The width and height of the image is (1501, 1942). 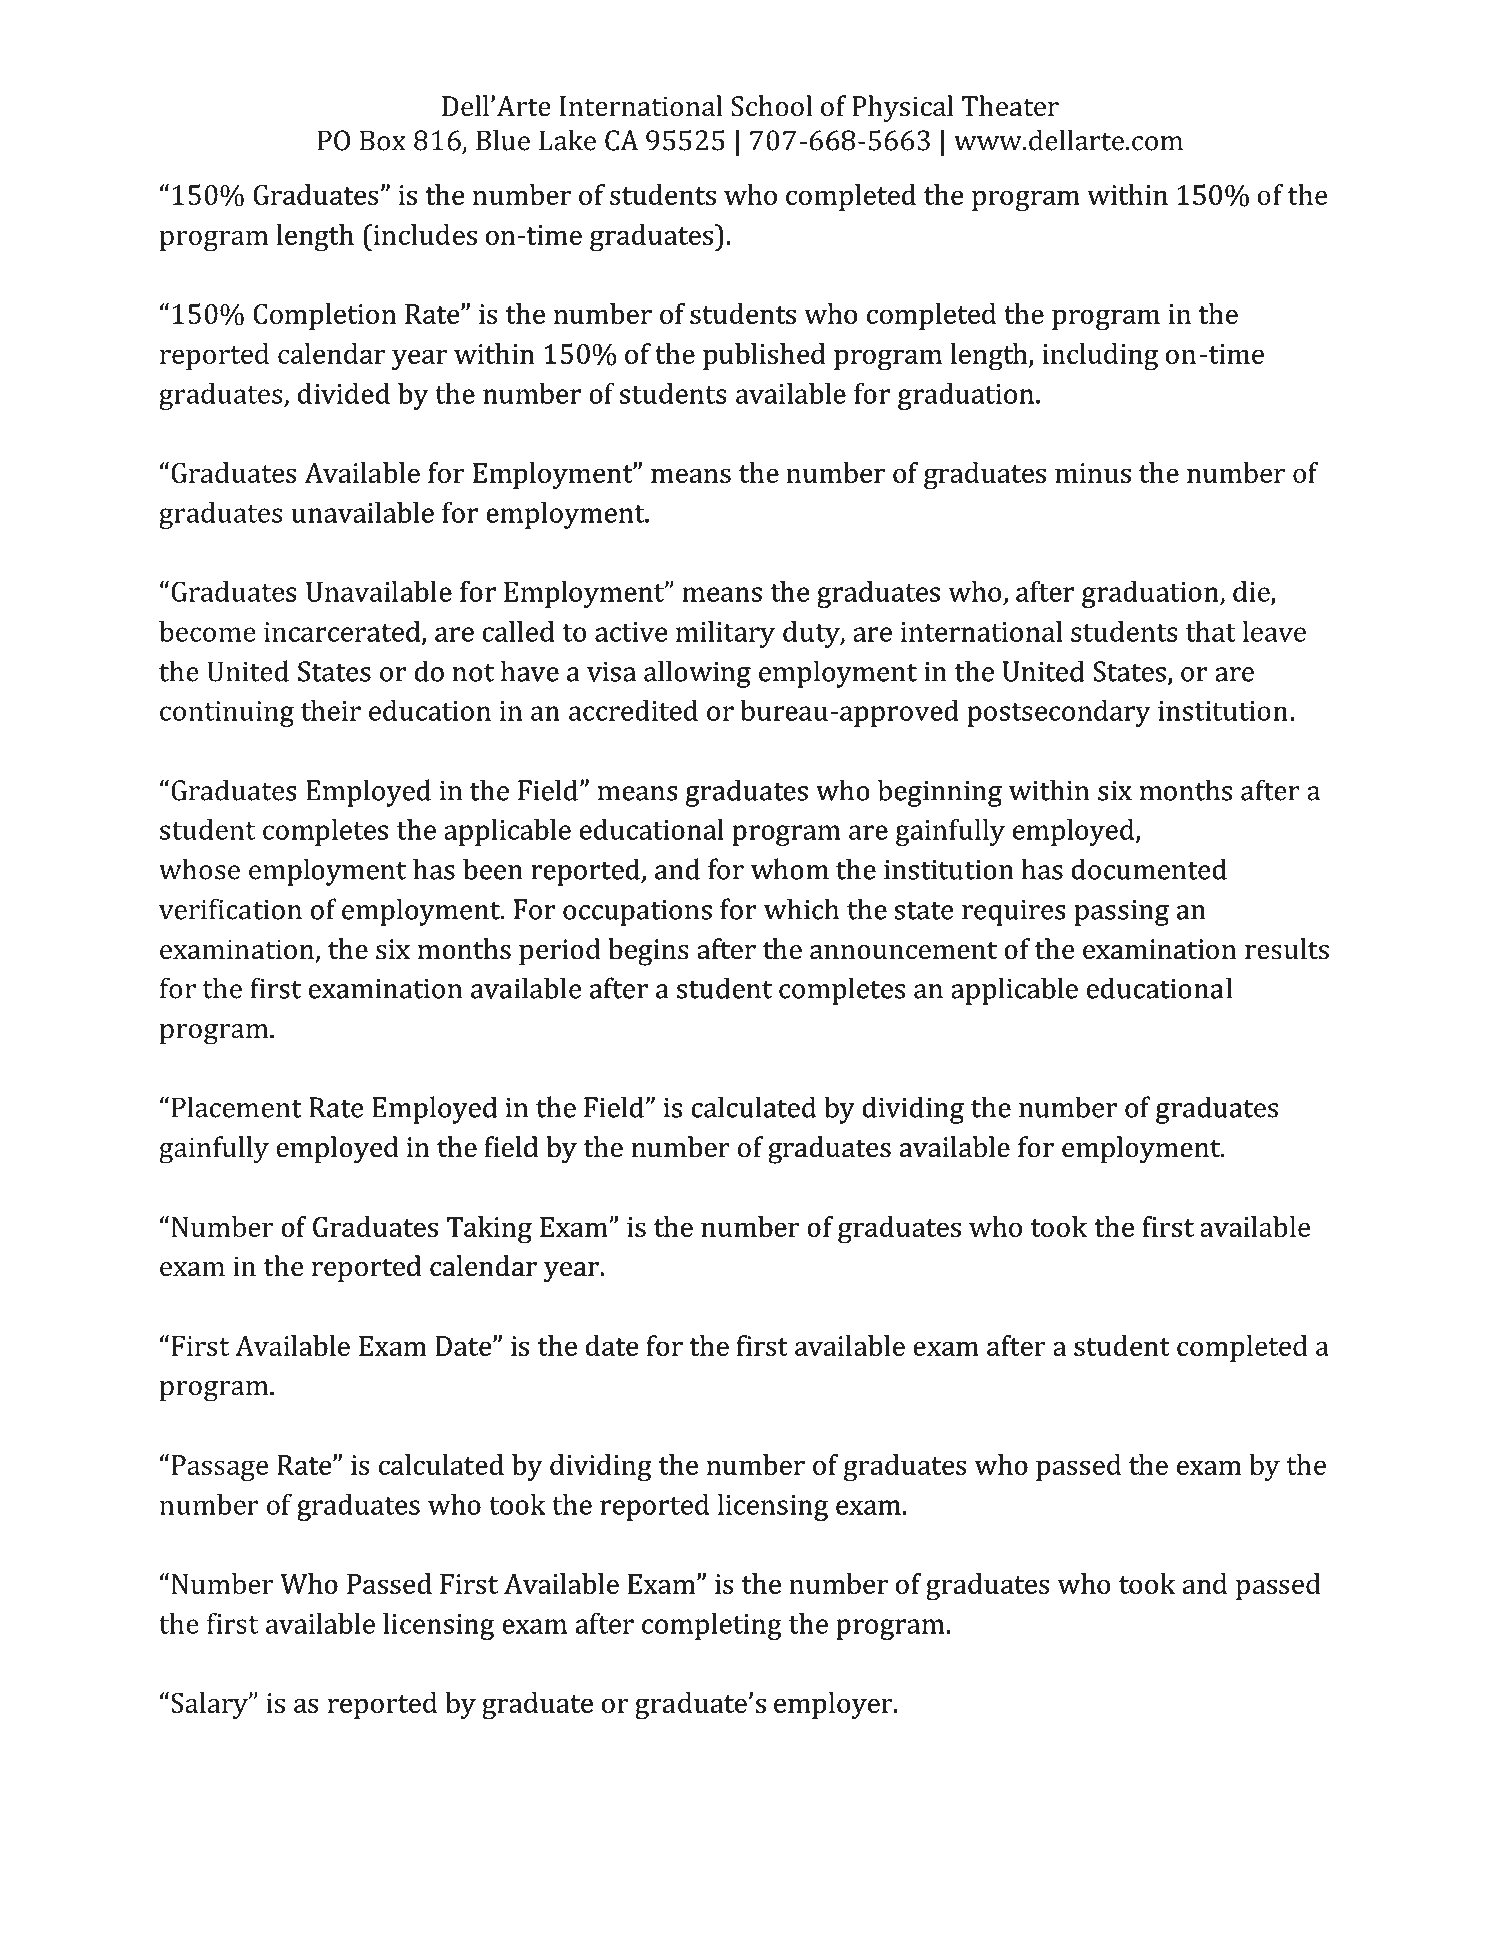 What do you see at coordinates (383, 140) in the image?
I see `Box` at bounding box center [383, 140].
